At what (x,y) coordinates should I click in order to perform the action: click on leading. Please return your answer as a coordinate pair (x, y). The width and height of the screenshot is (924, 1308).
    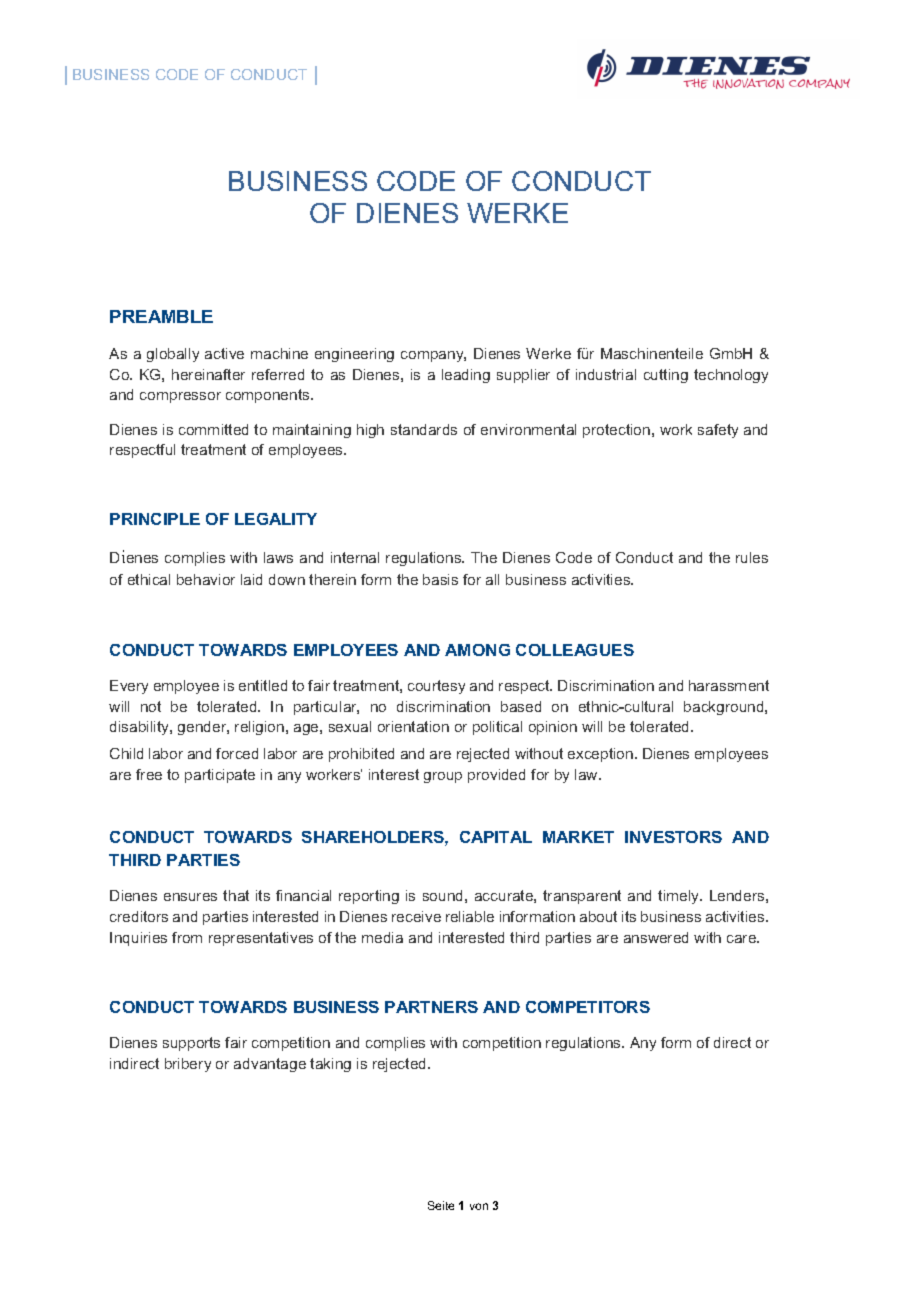
    Looking at the image, I should click on (466, 376).
